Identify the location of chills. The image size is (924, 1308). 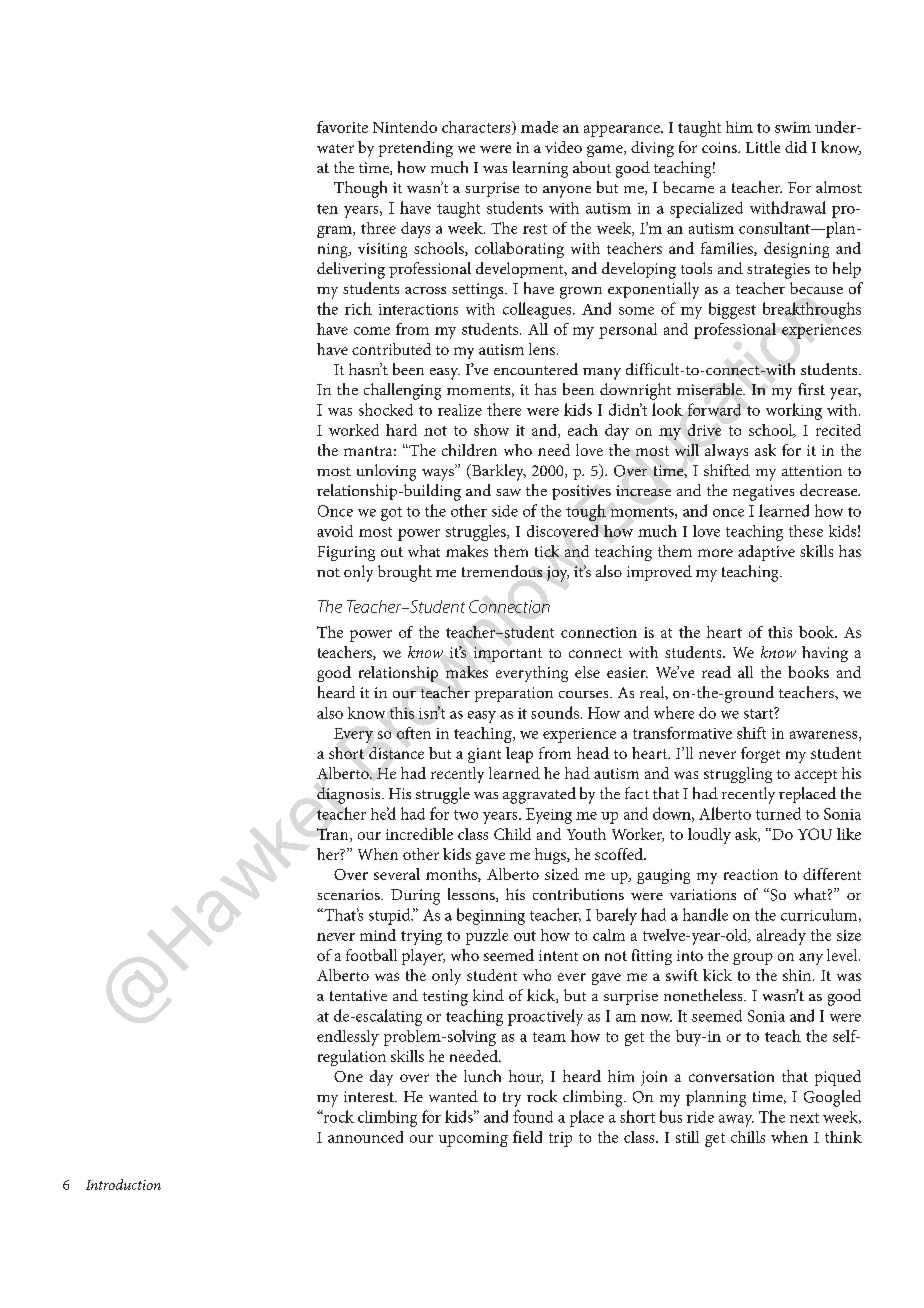
(748, 1137).
